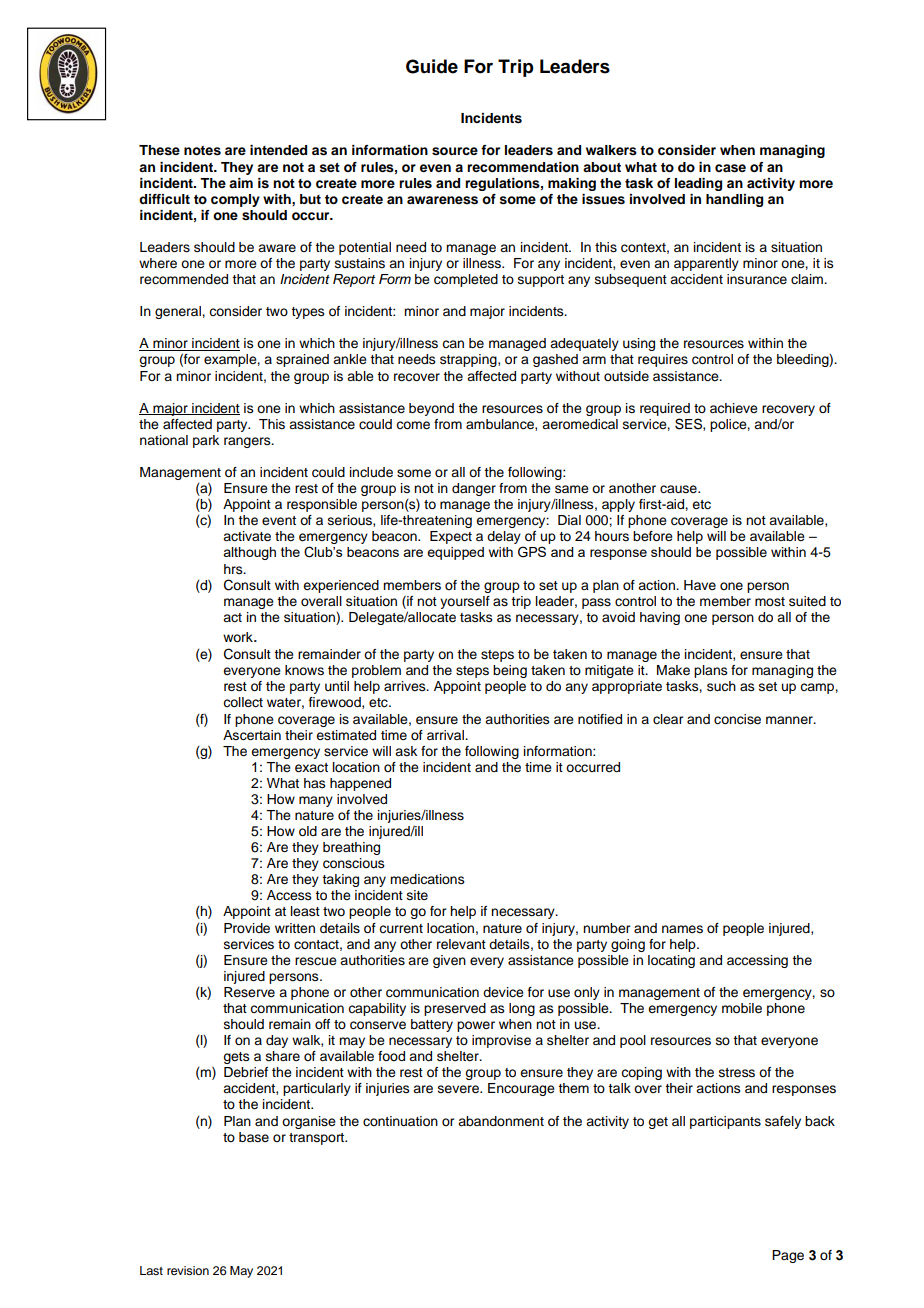 This screenshot has width=924, height=1308. What do you see at coordinates (453, 344) in the screenshot?
I see `can` at bounding box center [453, 344].
